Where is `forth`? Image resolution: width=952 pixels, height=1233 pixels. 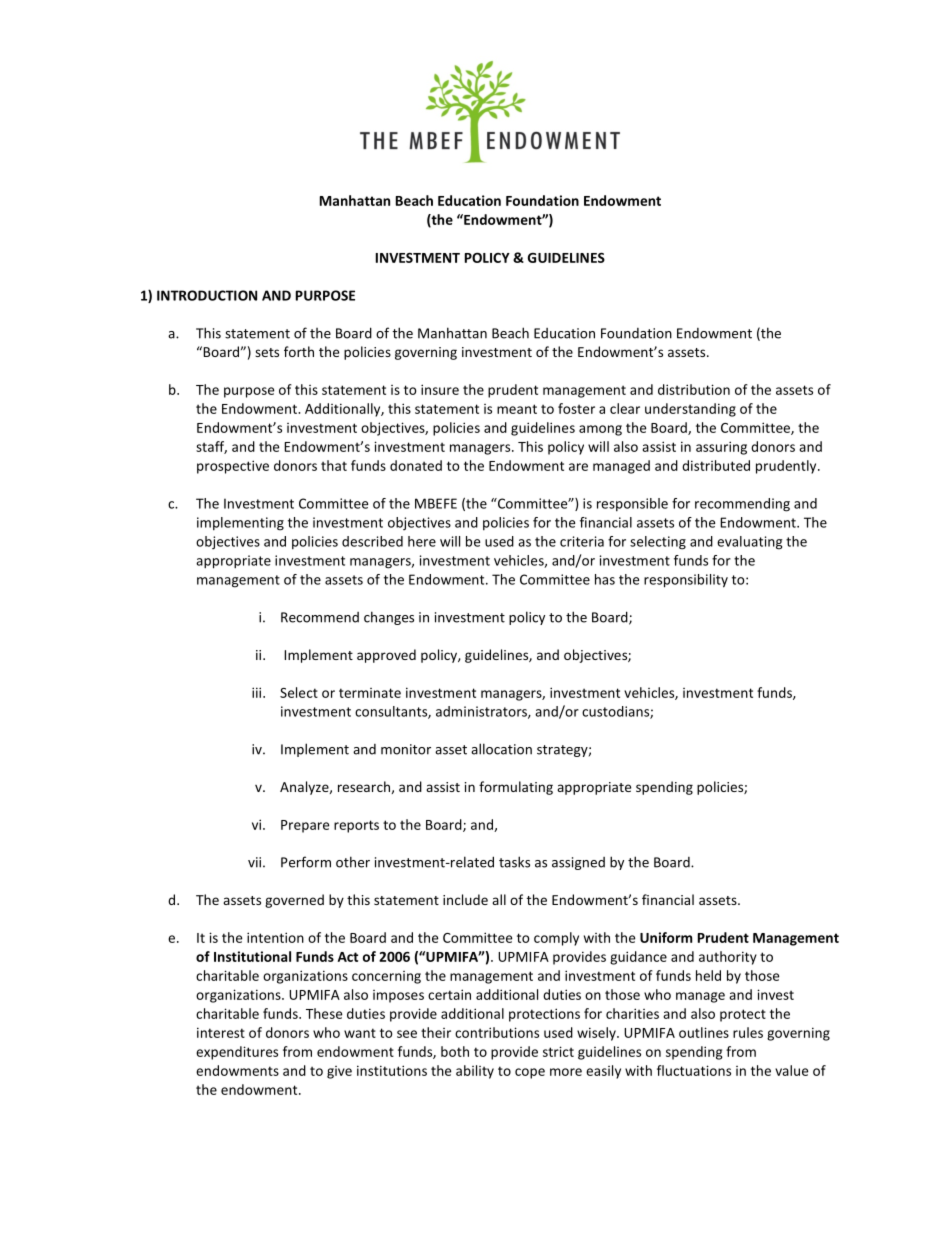 forth is located at coordinates (299, 351).
